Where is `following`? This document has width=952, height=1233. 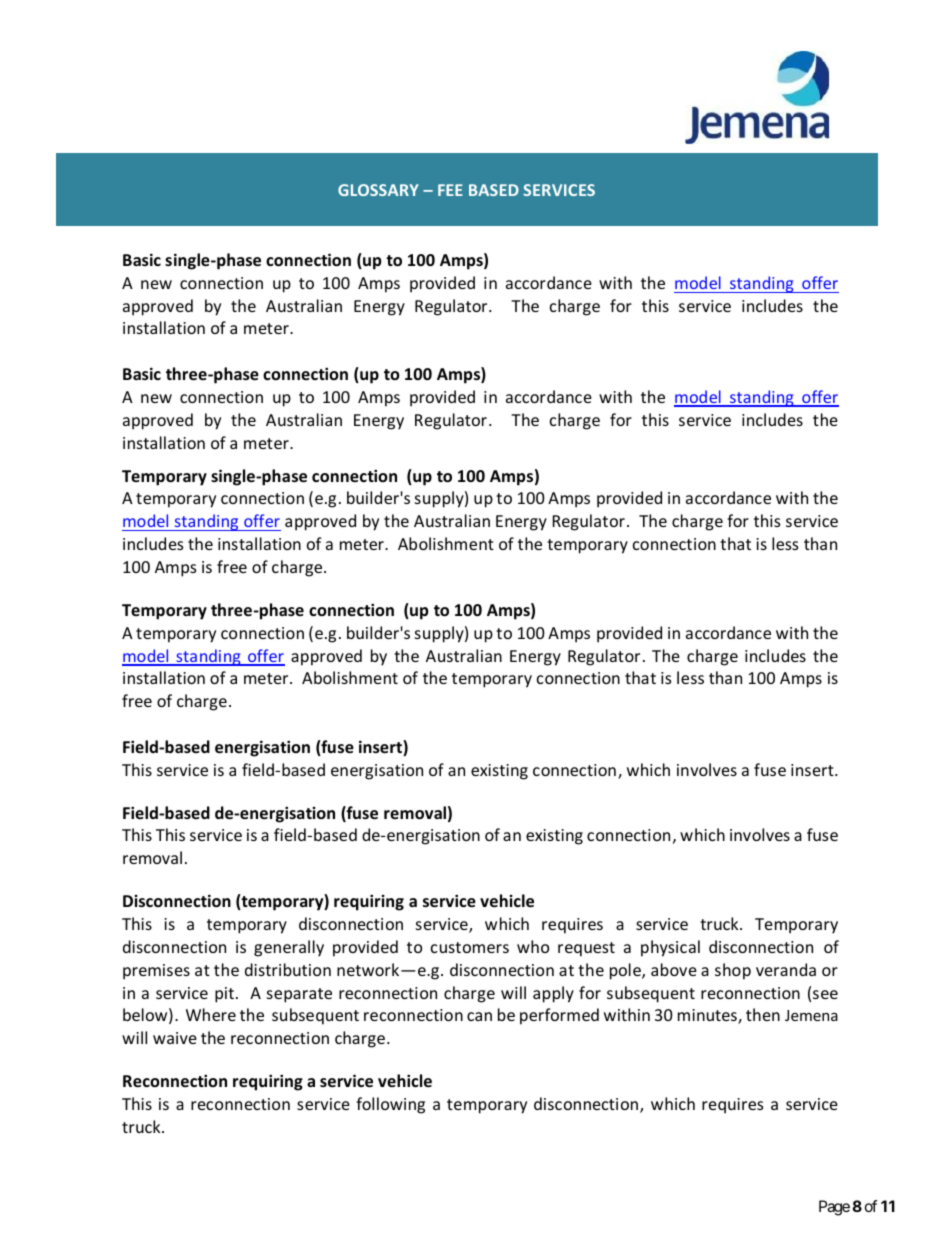 following is located at coordinates (390, 1105).
